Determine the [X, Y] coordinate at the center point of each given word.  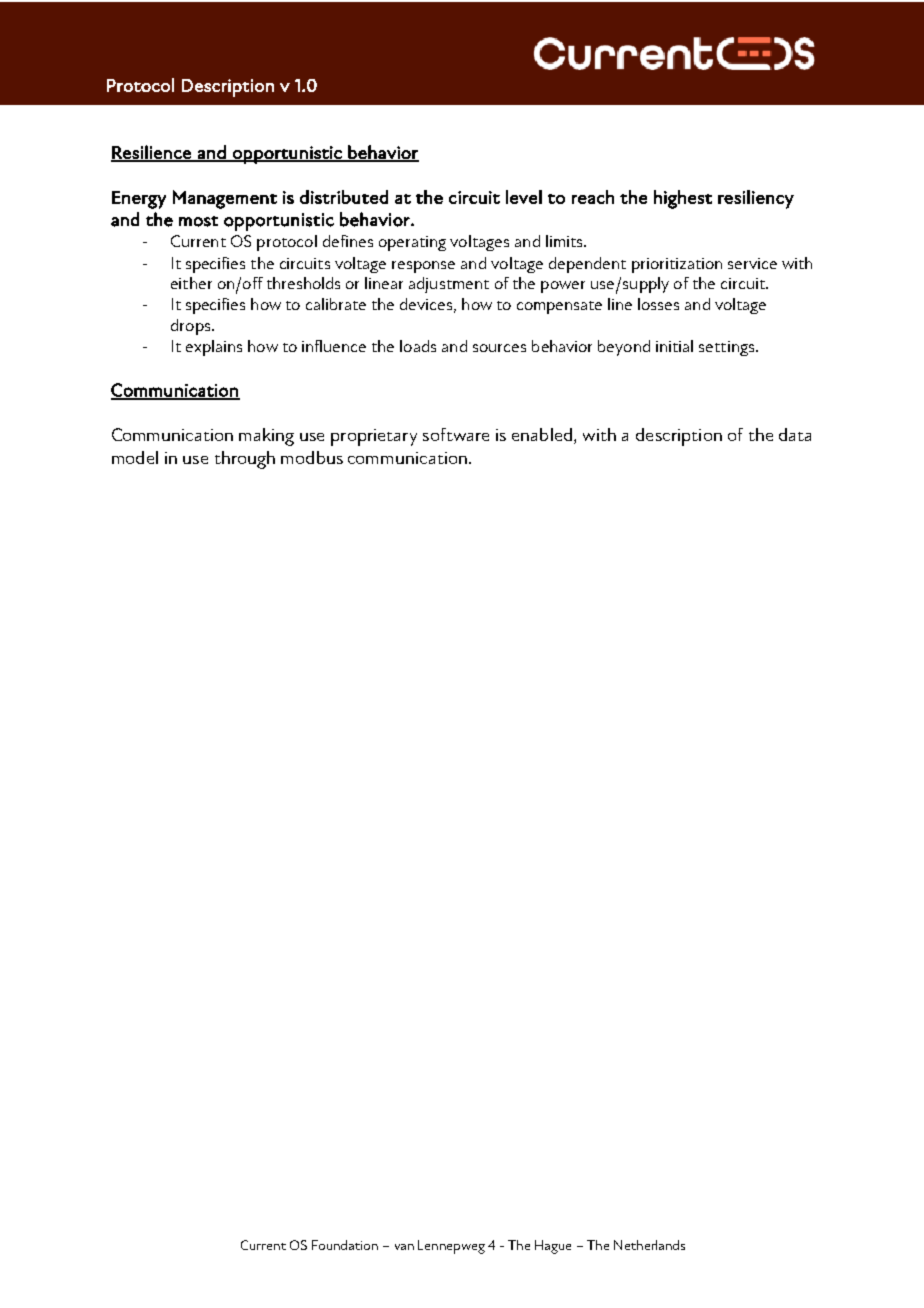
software [456, 434]
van [404, 1247]
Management [225, 199]
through [245, 460]
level [524, 197]
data [795, 434]
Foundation [345, 1245]
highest [683, 199]
